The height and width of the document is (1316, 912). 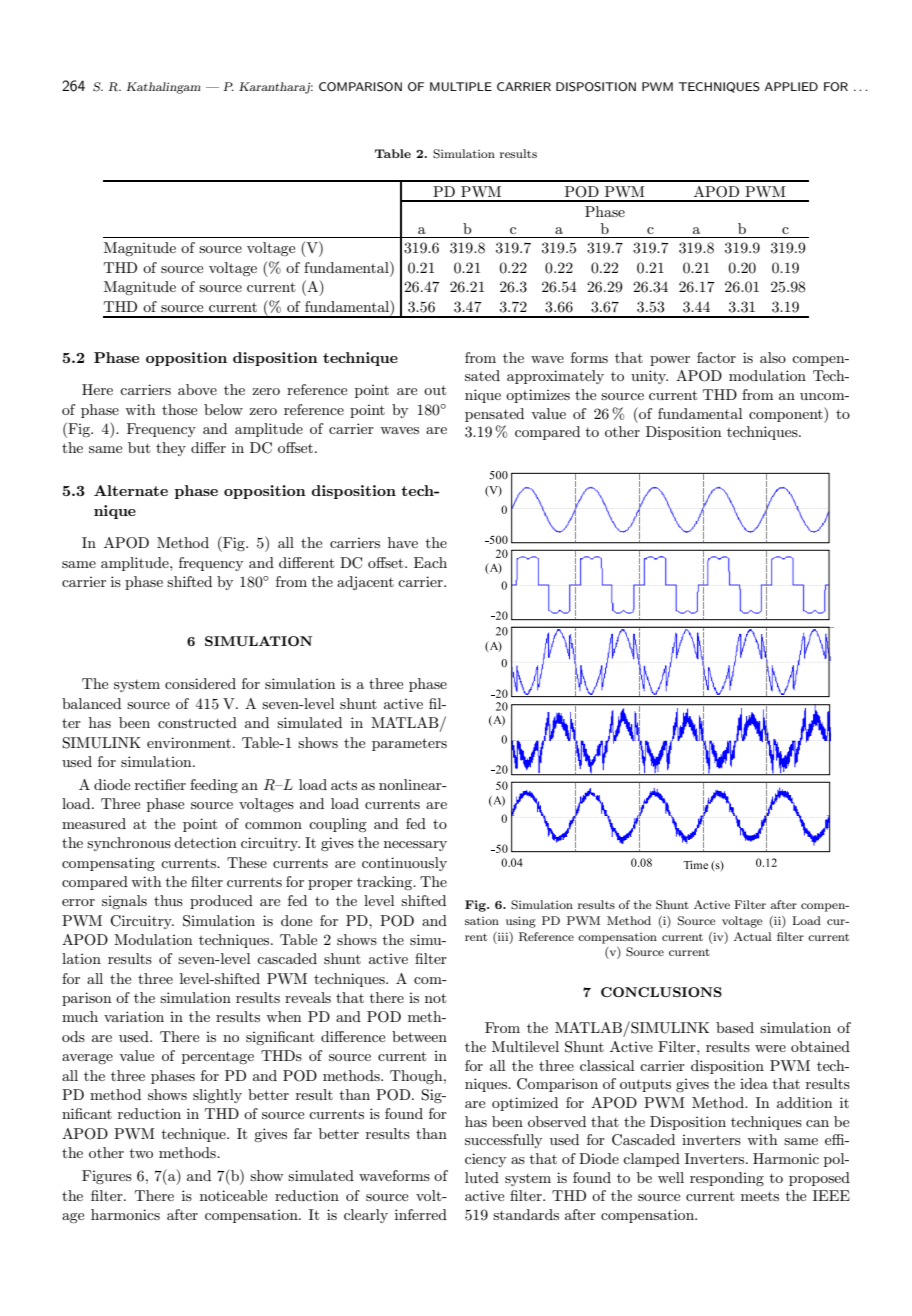 I want to click on responding, so click(x=727, y=1179).
